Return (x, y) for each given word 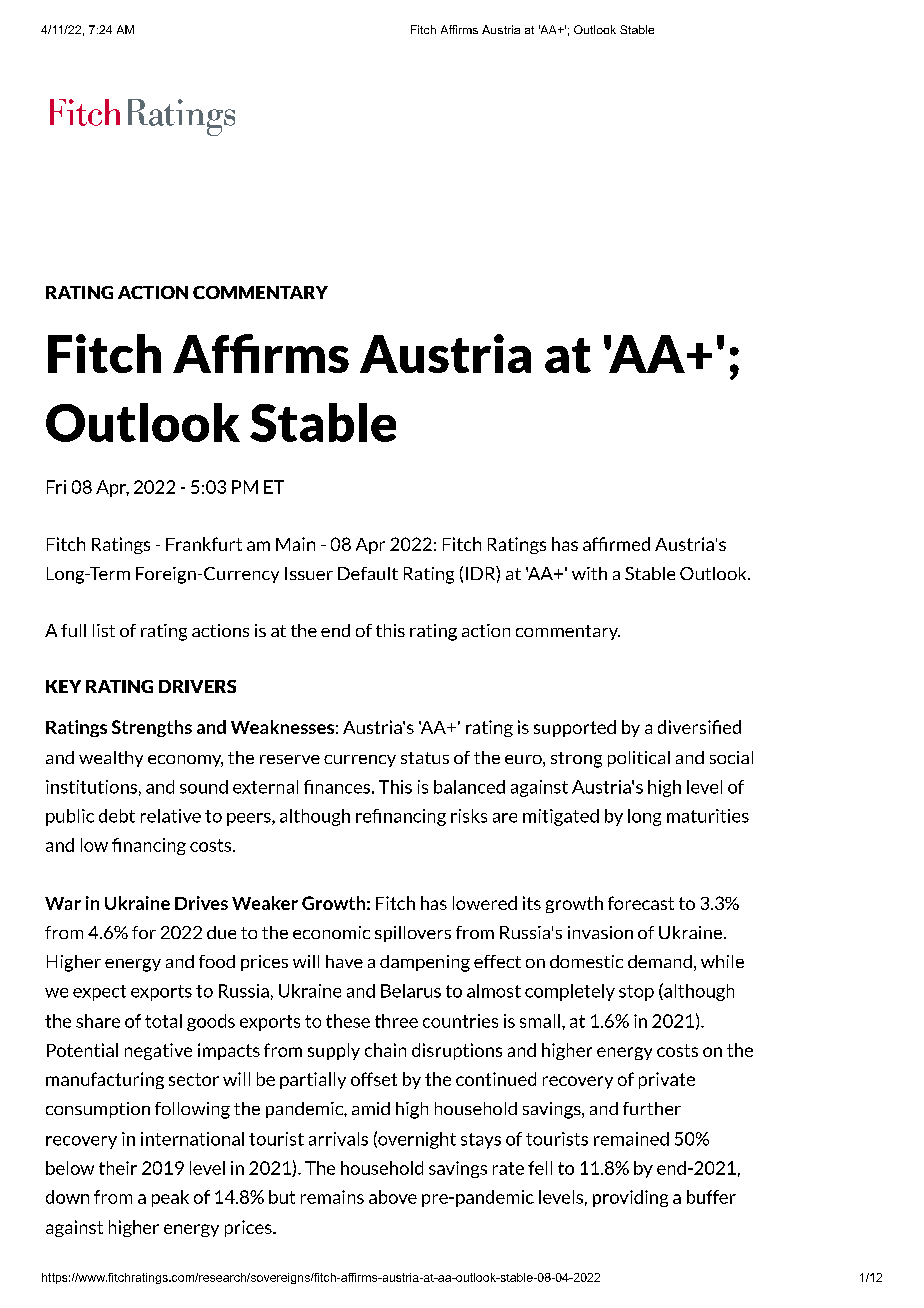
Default (368, 573)
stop (636, 993)
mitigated (561, 817)
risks (469, 816)
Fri (56, 487)
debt (117, 816)
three (396, 1021)
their (118, 1168)
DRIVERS (197, 686)
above (393, 1197)
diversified (699, 727)
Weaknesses (282, 727)
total (163, 1021)
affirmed (616, 544)
